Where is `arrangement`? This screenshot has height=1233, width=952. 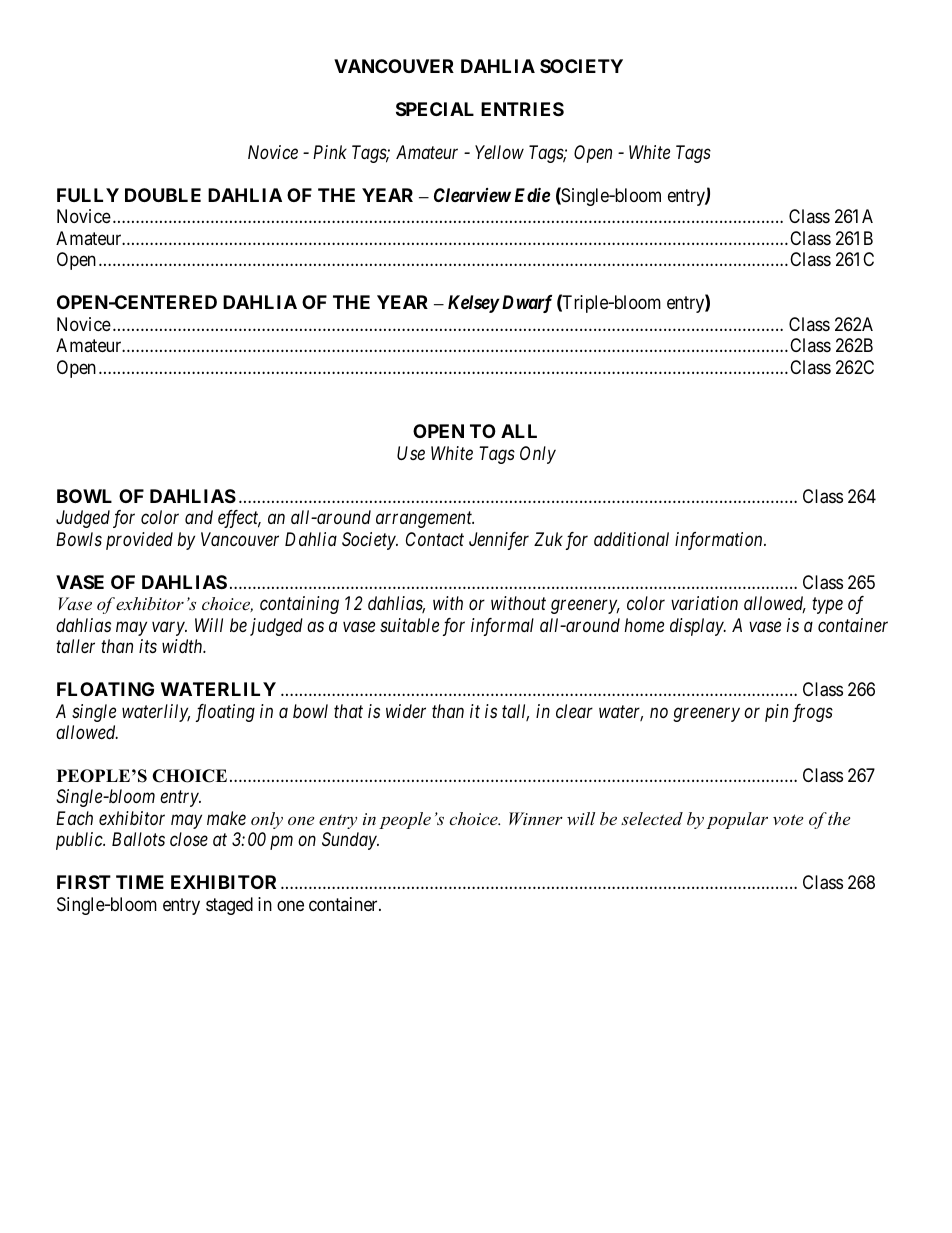
arrangement is located at coordinates (425, 520).
